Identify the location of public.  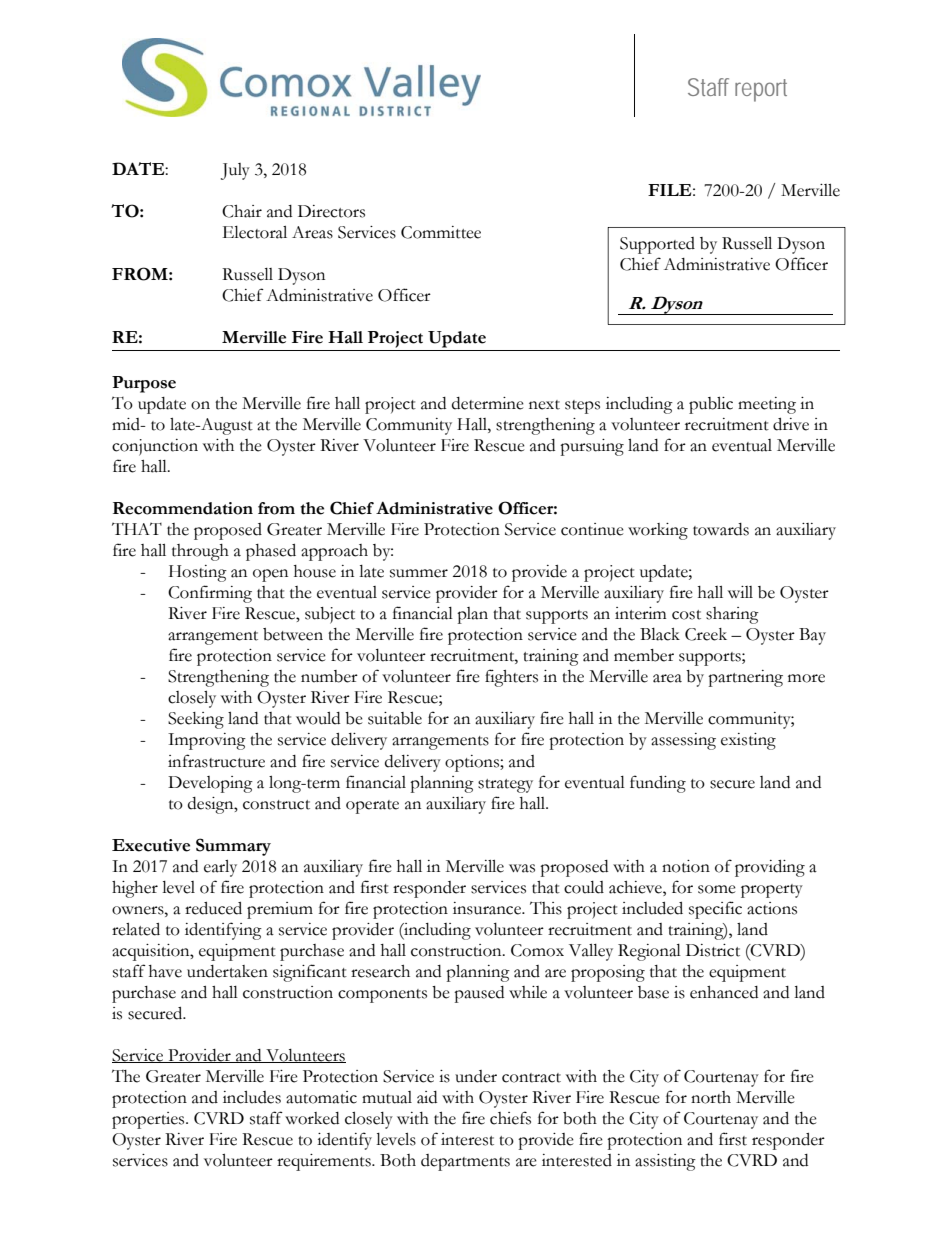
(711, 405).
